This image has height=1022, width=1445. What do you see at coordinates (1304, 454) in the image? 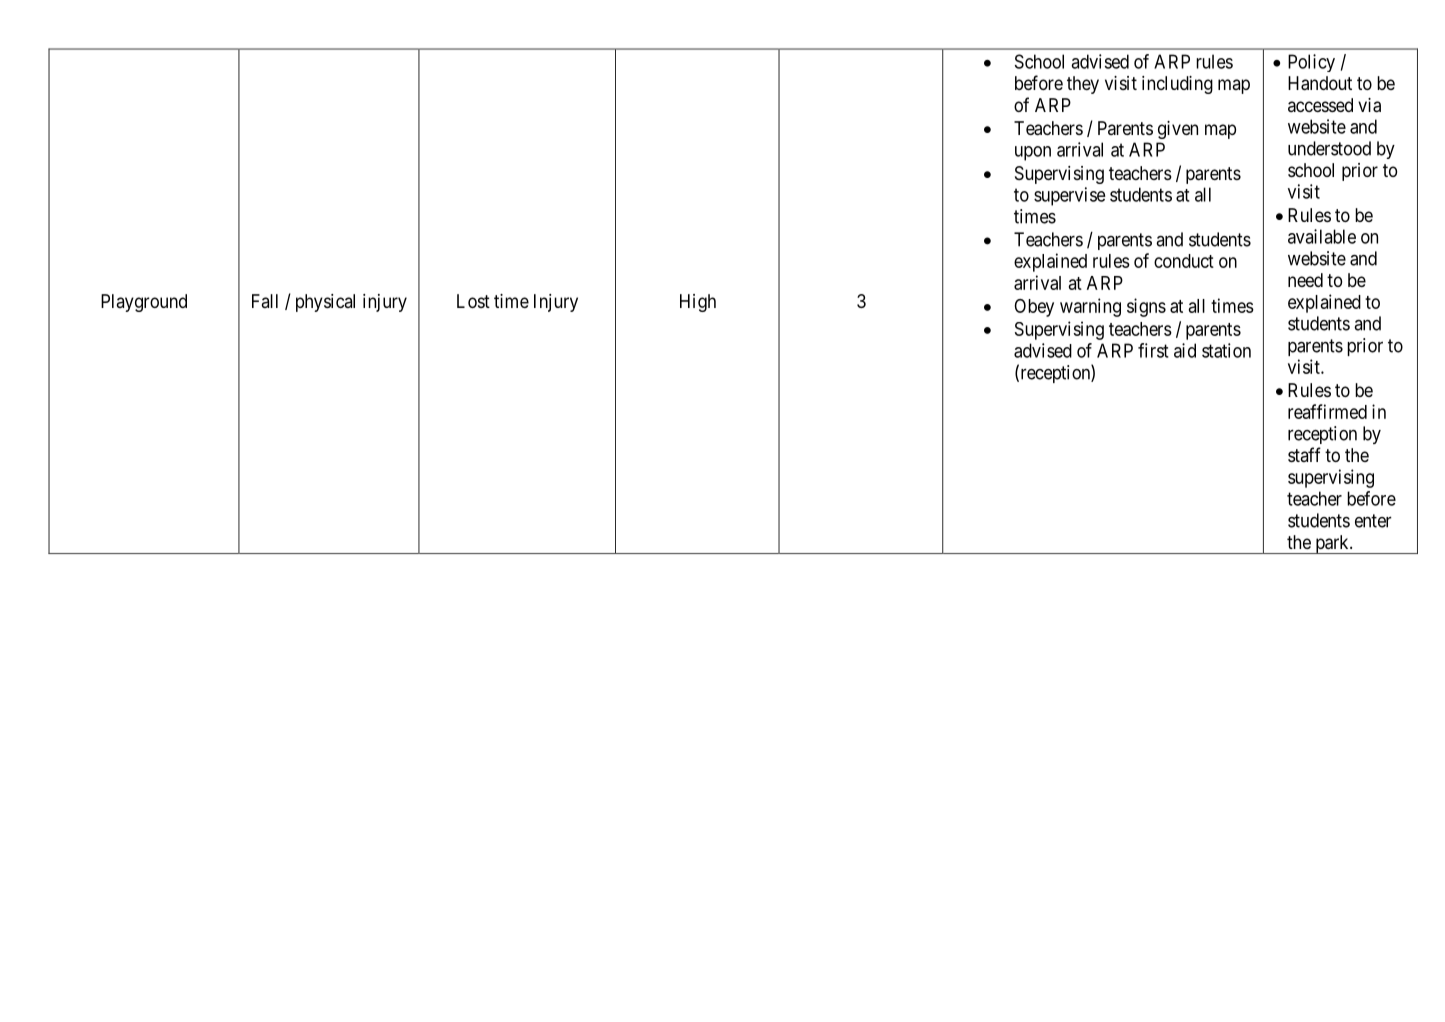
I see `staff` at bounding box center [1304, 454].
